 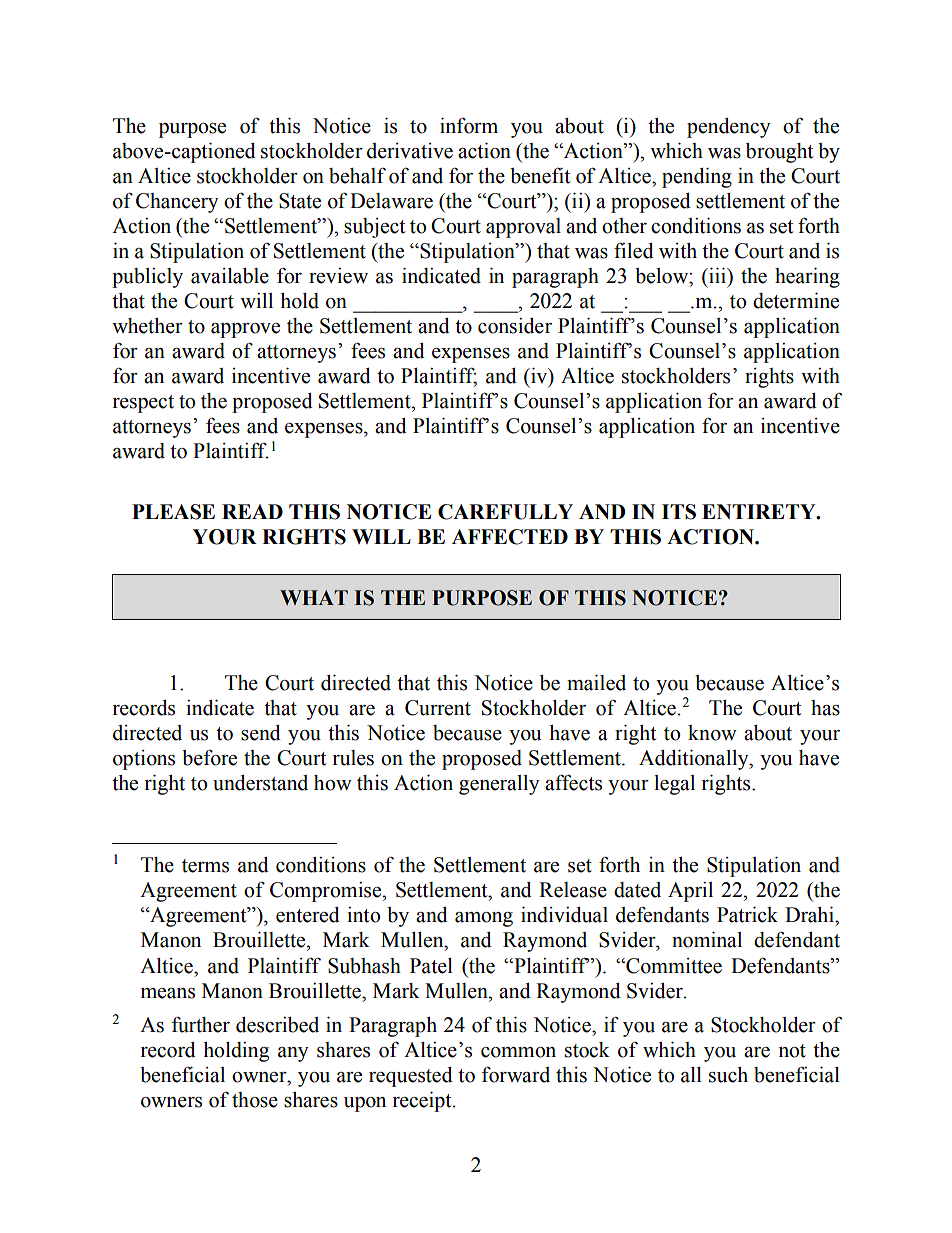 What do you see at coordinates (177, 203) in the screenshot?
I see `Chancery` at bounding box center [177, 203].
